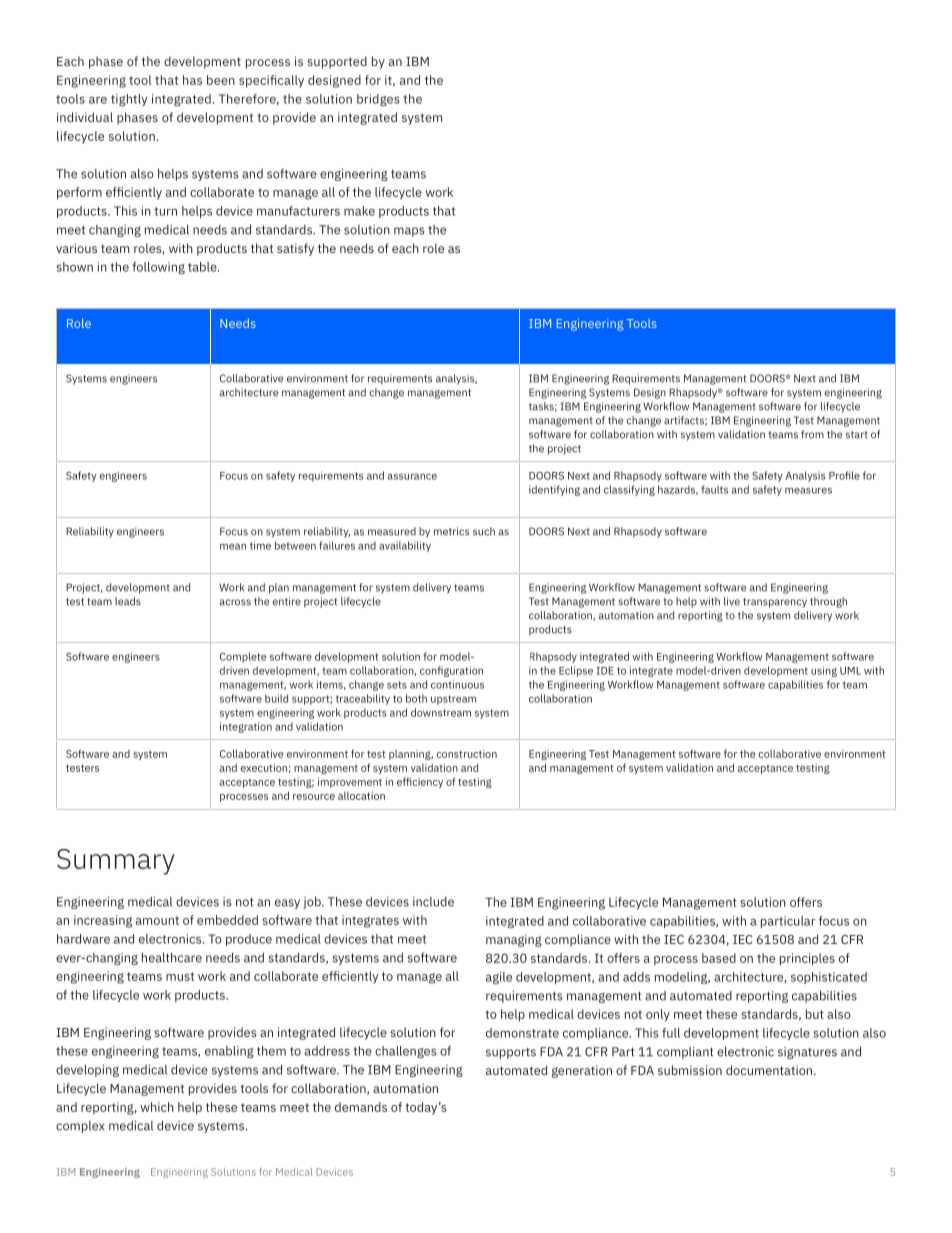 This screenshot has height=1233, width=952. What do you see at coordinates (128, 601) in the screenshot?
I see `leads` at bounding box center [128, 601].
